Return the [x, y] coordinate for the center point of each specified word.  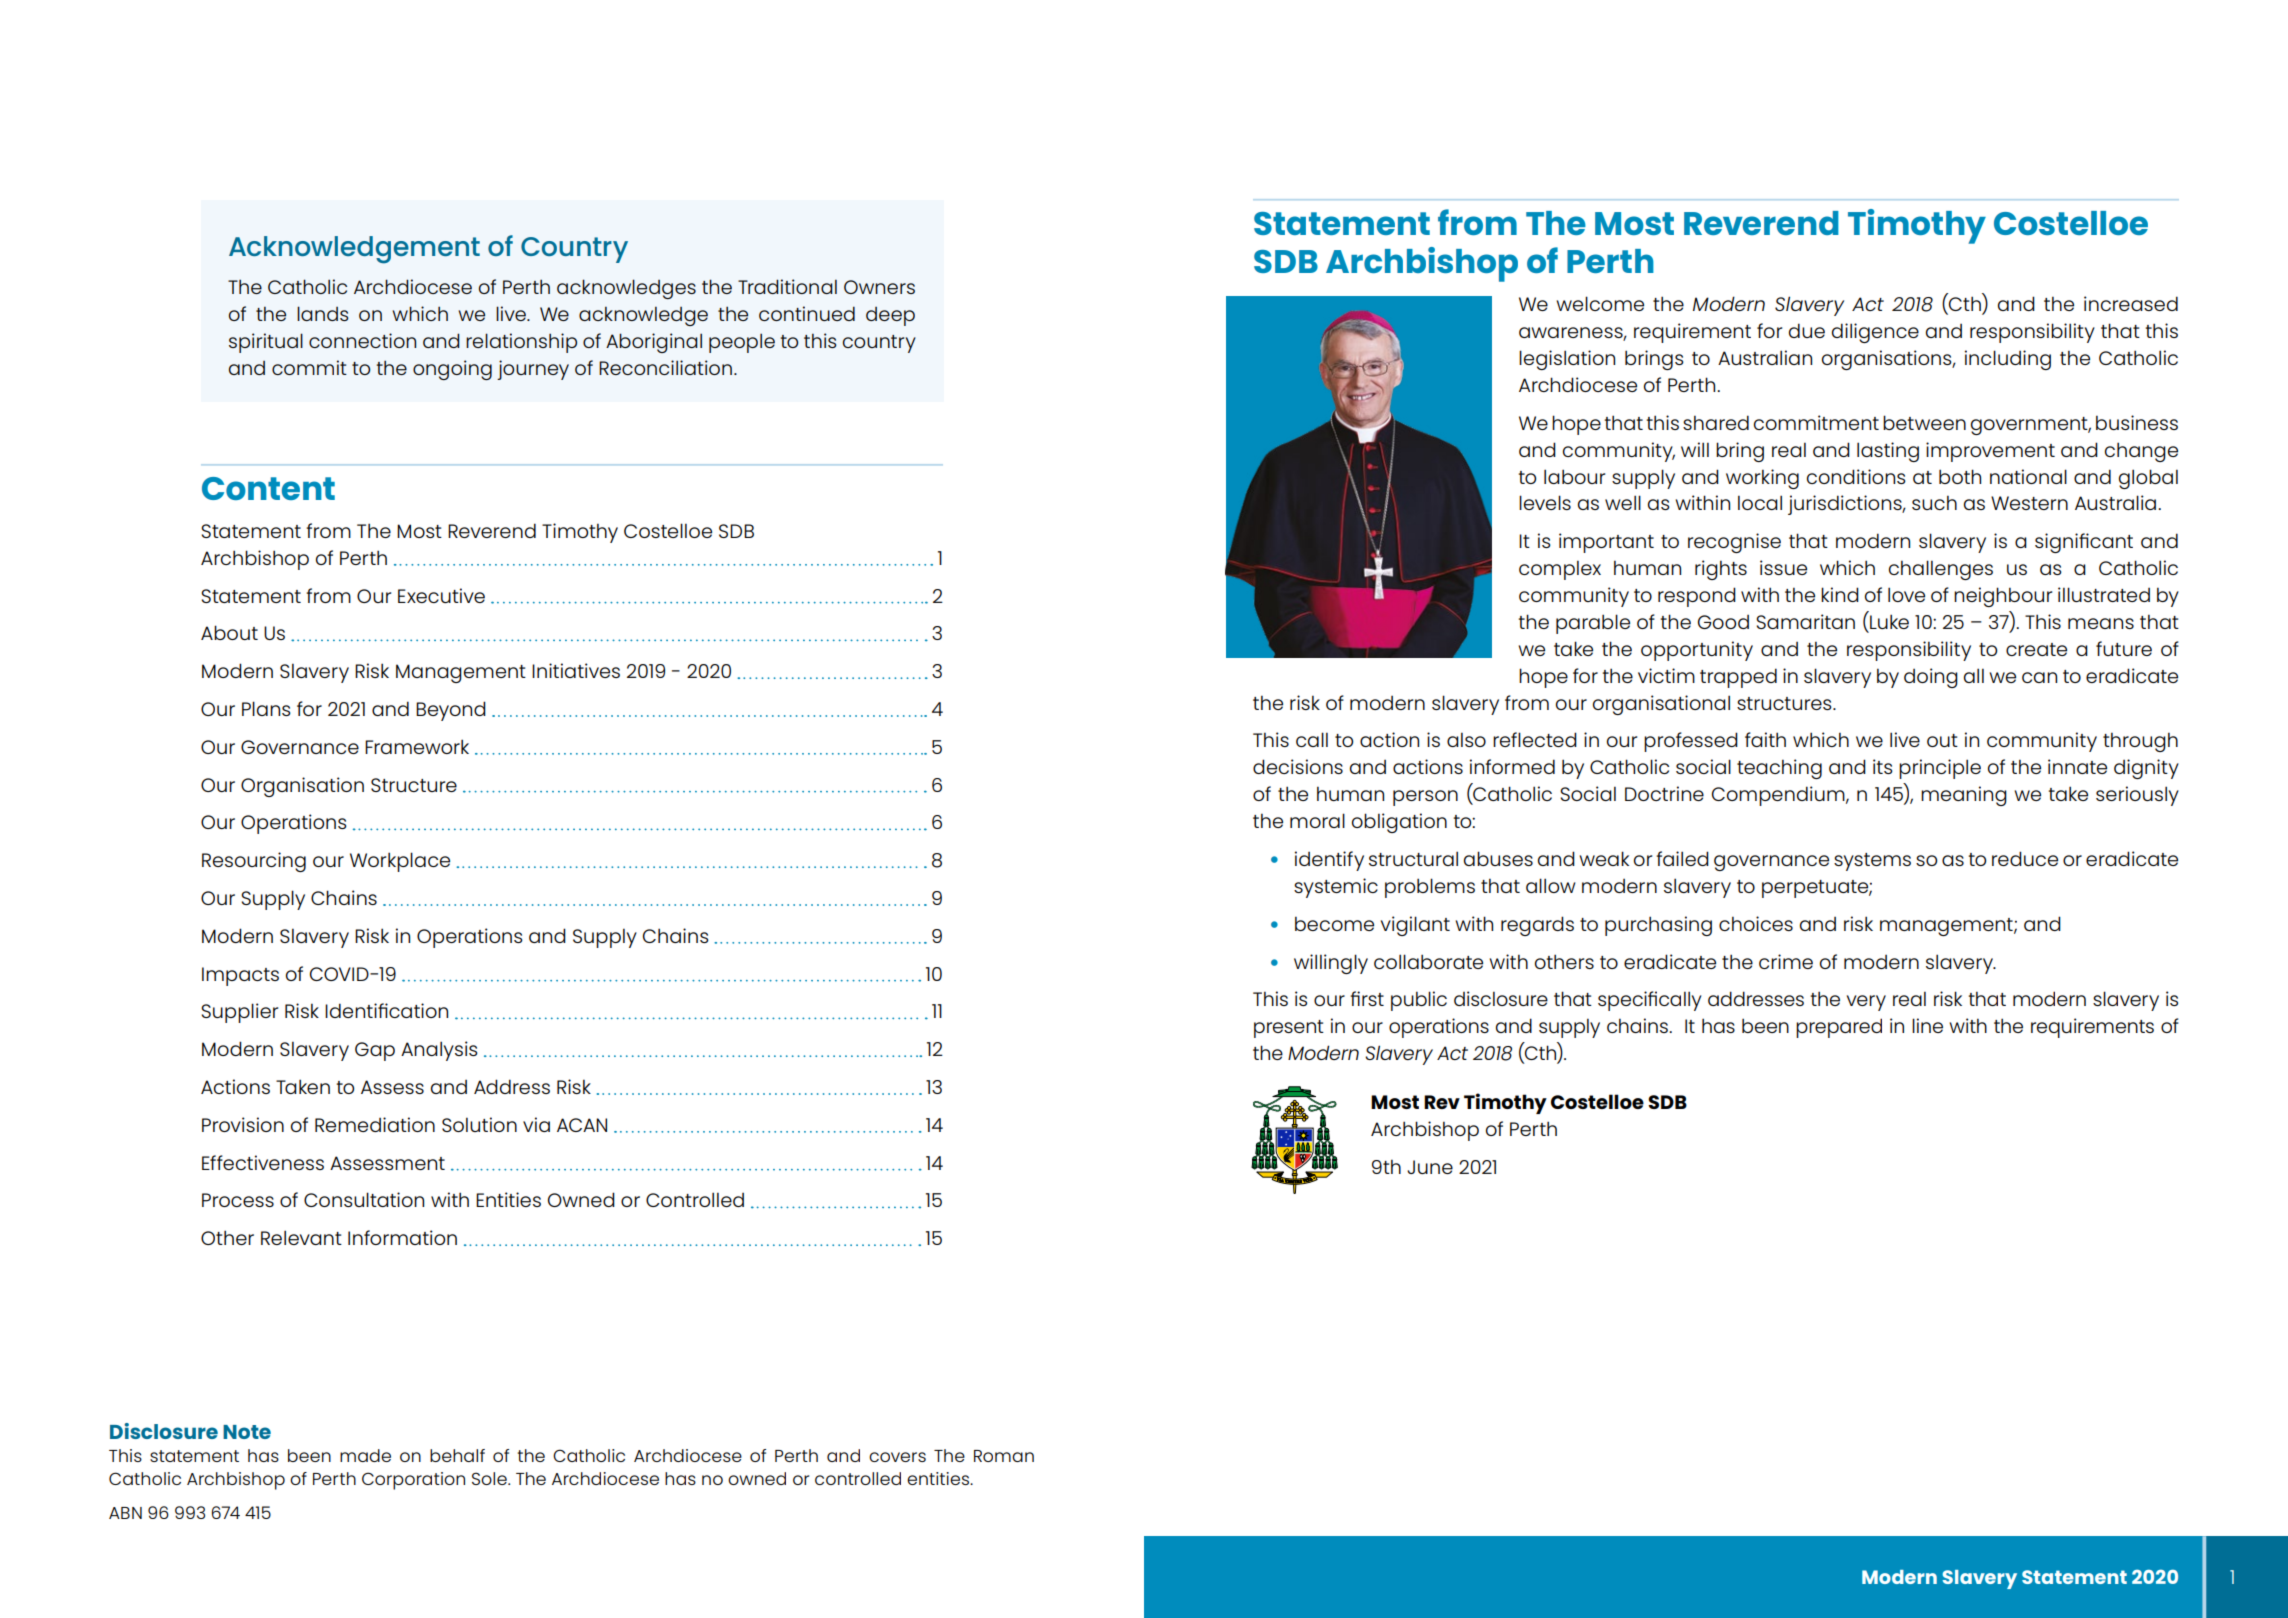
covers [897, 1457]
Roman [1004, 1456]
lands [323, 313]
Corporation [413, 1481]
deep [890, 316]
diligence [1875, 333]
